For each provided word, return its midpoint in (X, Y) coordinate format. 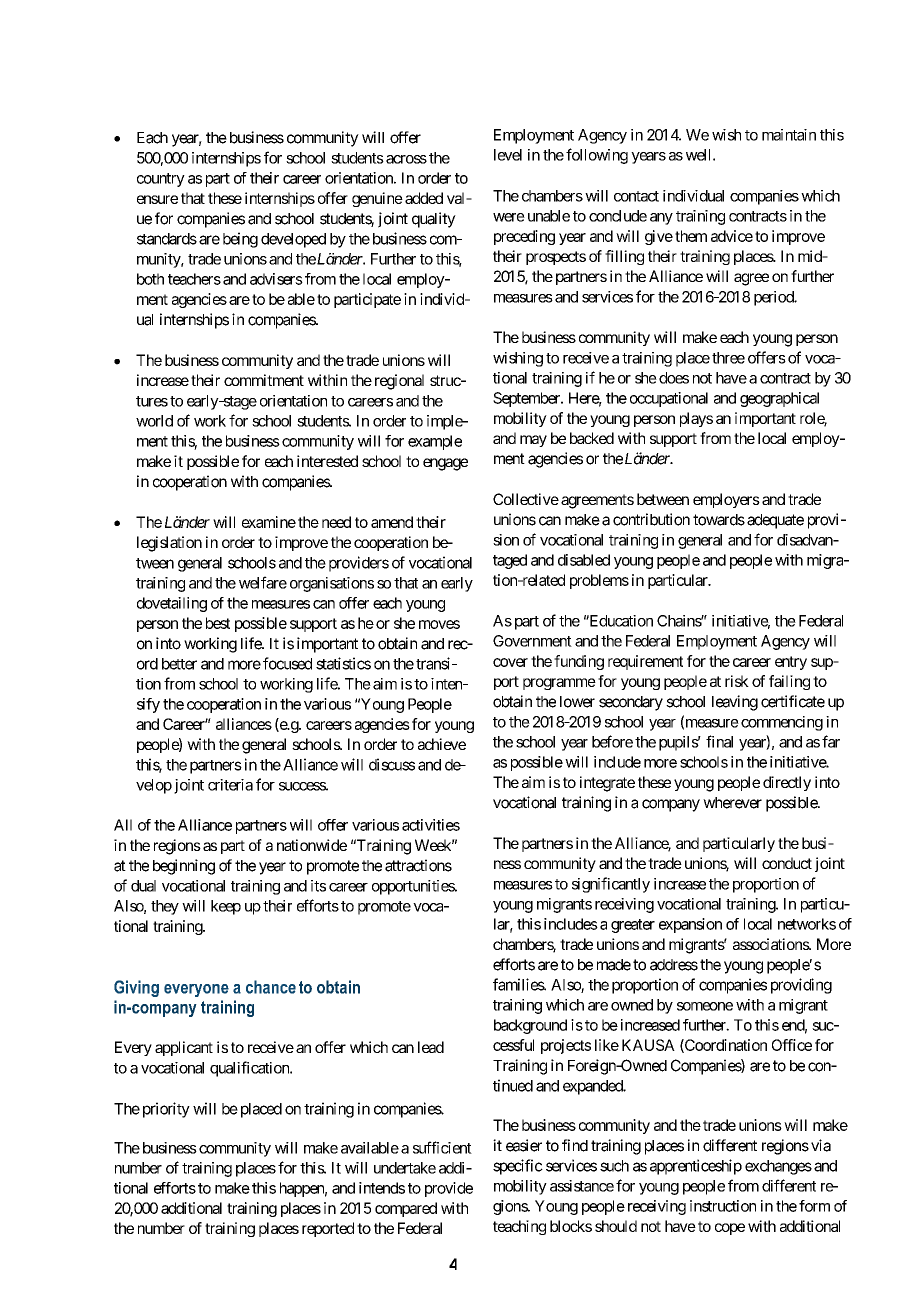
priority (166, 1110)
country (161, 180)
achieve (442, 744)
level (508, 155)
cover (510, 662)
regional (399, 382)
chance (271, 987)
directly (787, 783)
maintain (789, 135)
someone (705, 1006)
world (154, 421)
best (218, 623)
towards (719, 520)
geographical (779, 399)
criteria (230, 785)
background (530, 1026)
